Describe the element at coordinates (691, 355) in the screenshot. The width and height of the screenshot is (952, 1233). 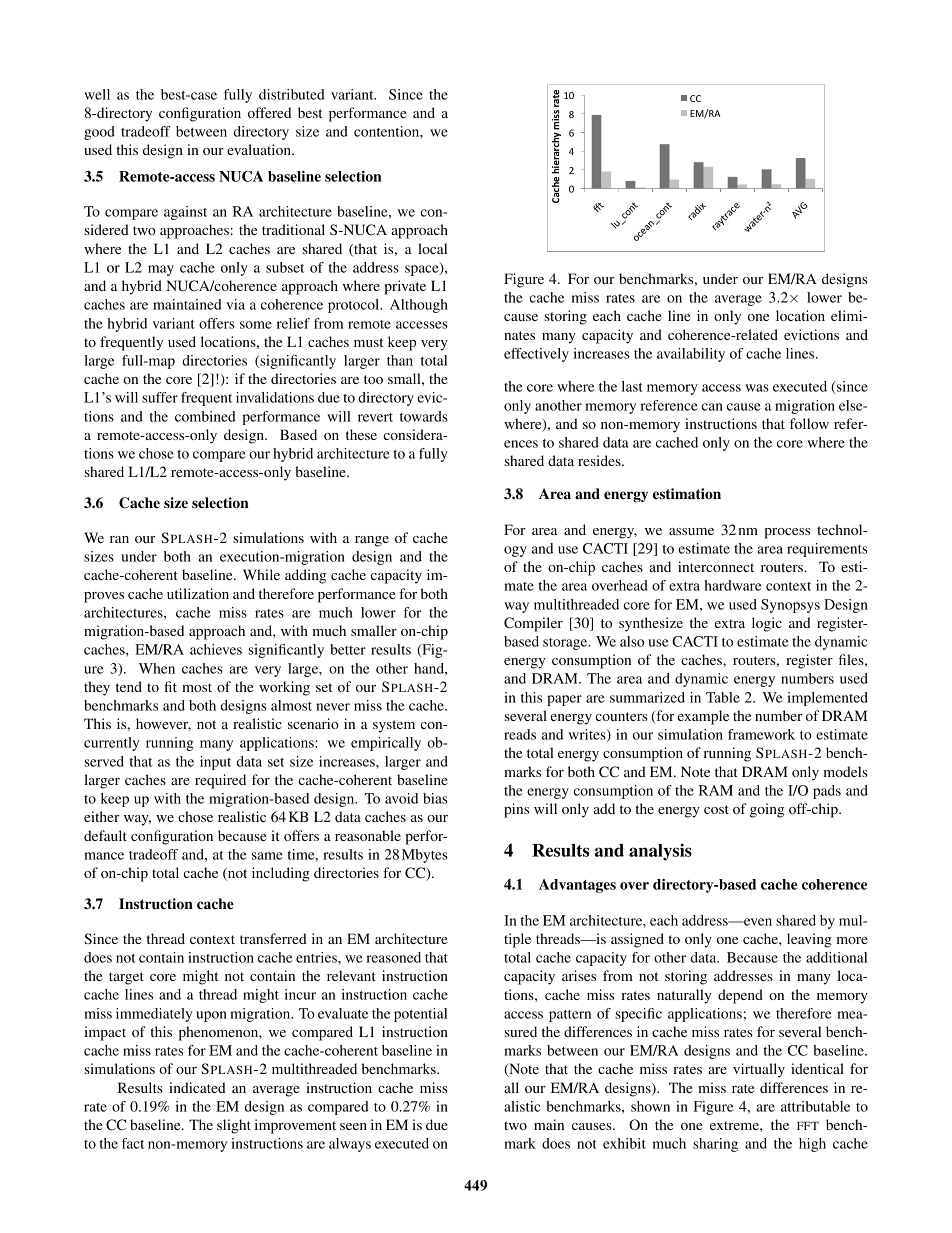
I see `availability` at that location.
